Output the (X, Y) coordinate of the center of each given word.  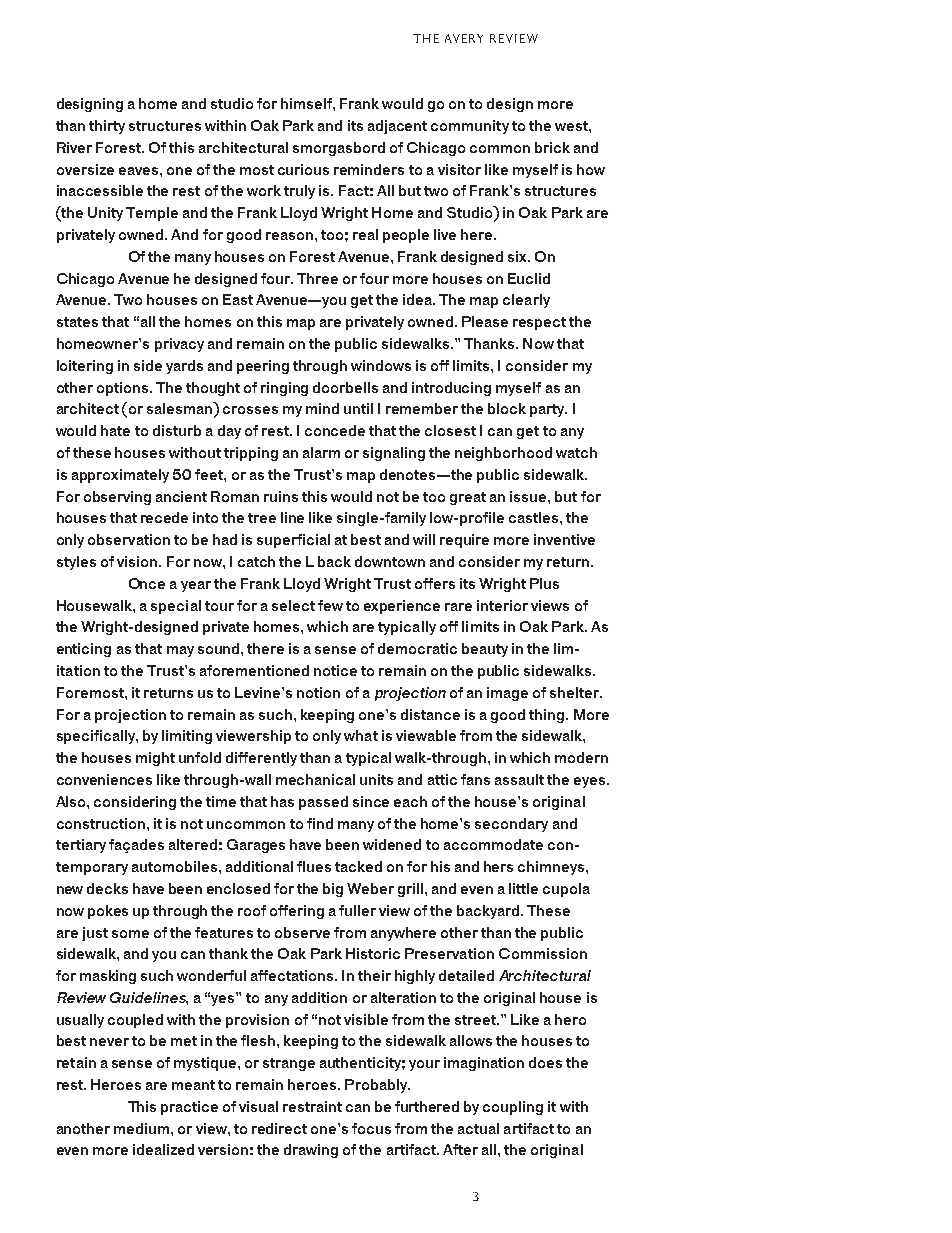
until (358, 408)
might (155, 759)
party (548, 410)
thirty (107, 127)
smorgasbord (339, 149)
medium (141, 1128)
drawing (311, 1151)
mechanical (315, 779)
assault (519, 779)
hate (115, 430)
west (572, 126)
